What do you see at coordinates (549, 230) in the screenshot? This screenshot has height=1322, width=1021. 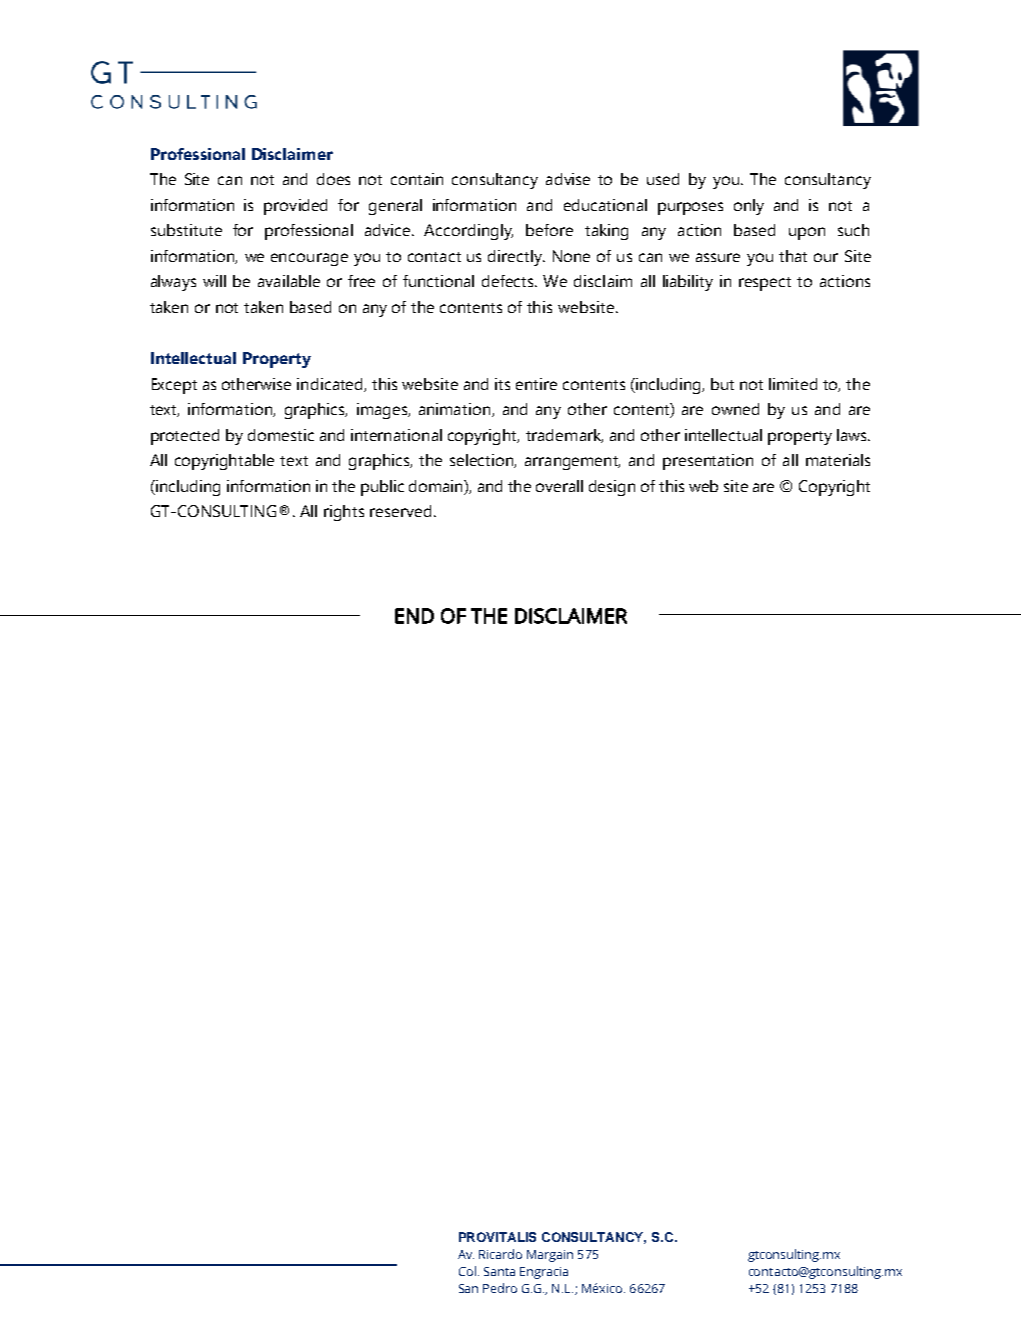 I see `before` at bounding box center [549, 230].
